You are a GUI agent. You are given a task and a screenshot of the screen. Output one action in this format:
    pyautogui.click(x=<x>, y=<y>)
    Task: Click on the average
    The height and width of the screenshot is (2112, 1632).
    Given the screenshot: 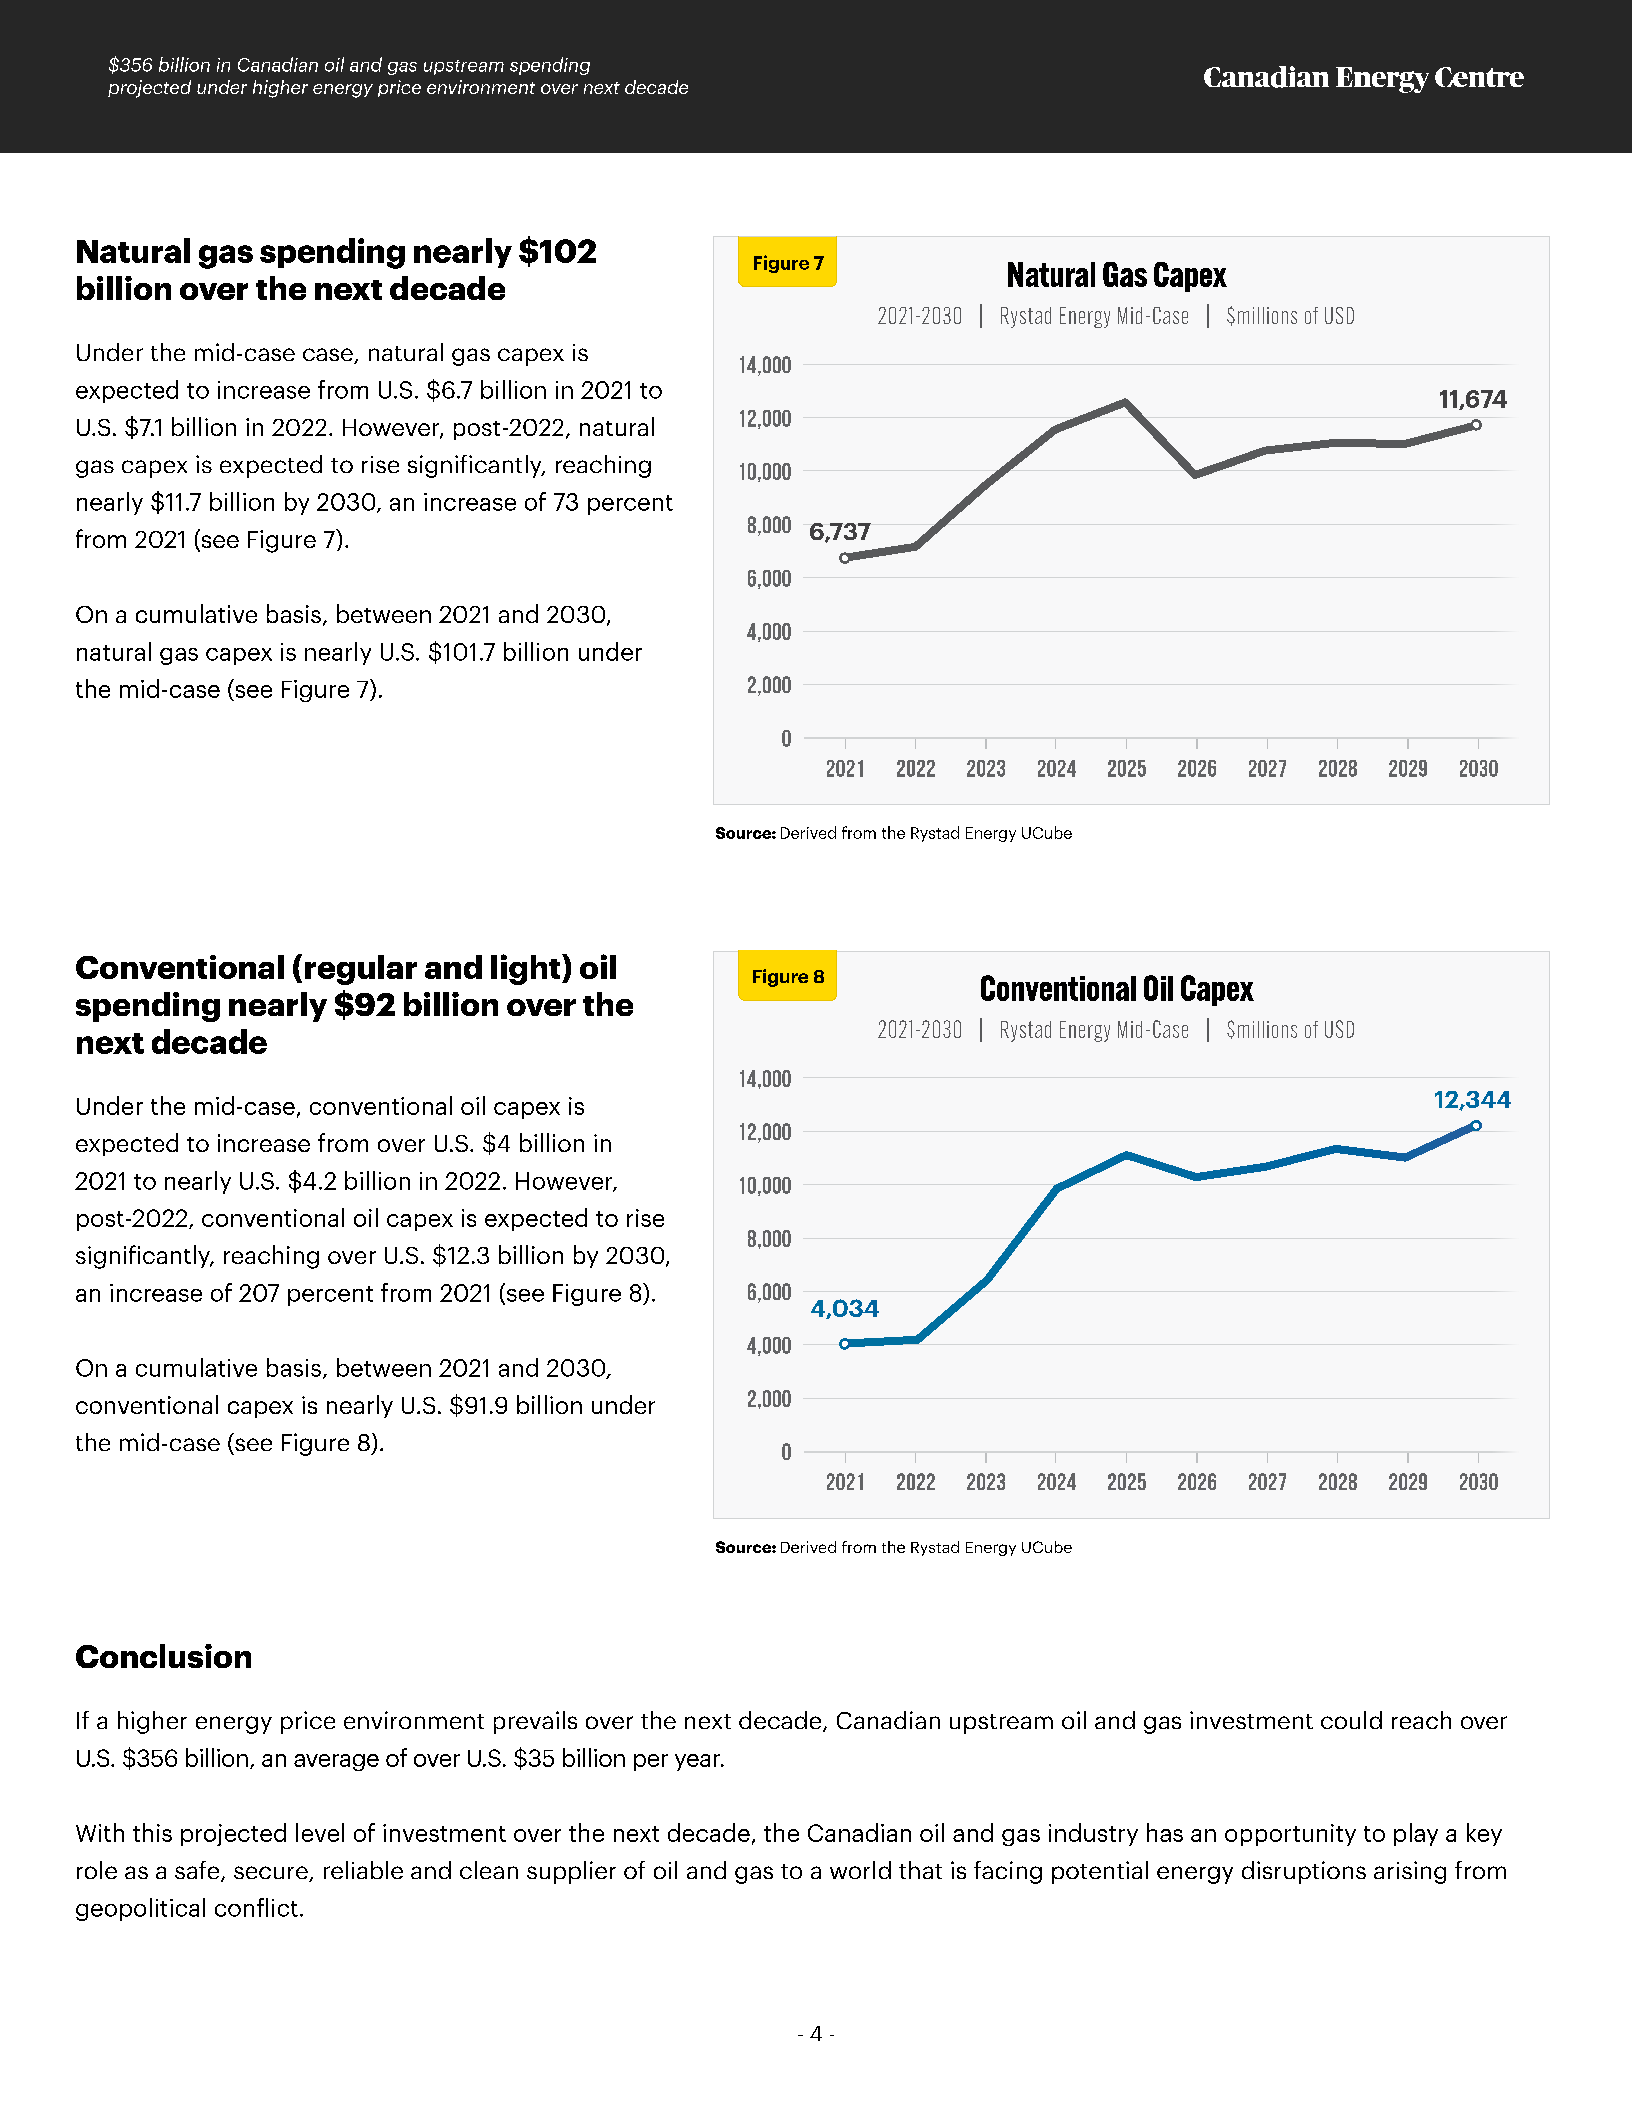 What is the action you would take?
    pyautogui.click(x=336, y=1762)
